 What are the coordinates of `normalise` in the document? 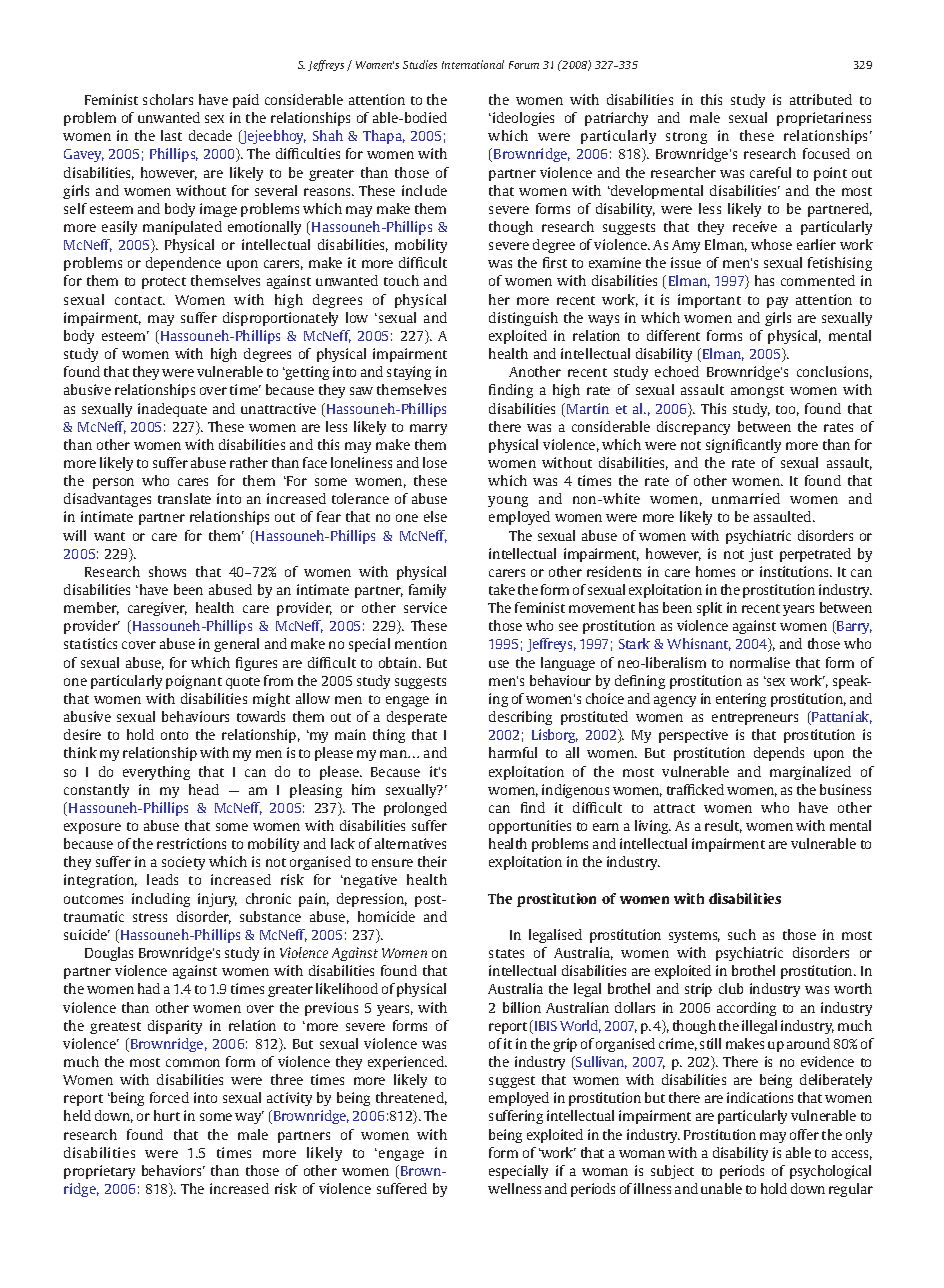 It's located at (760, 662).
